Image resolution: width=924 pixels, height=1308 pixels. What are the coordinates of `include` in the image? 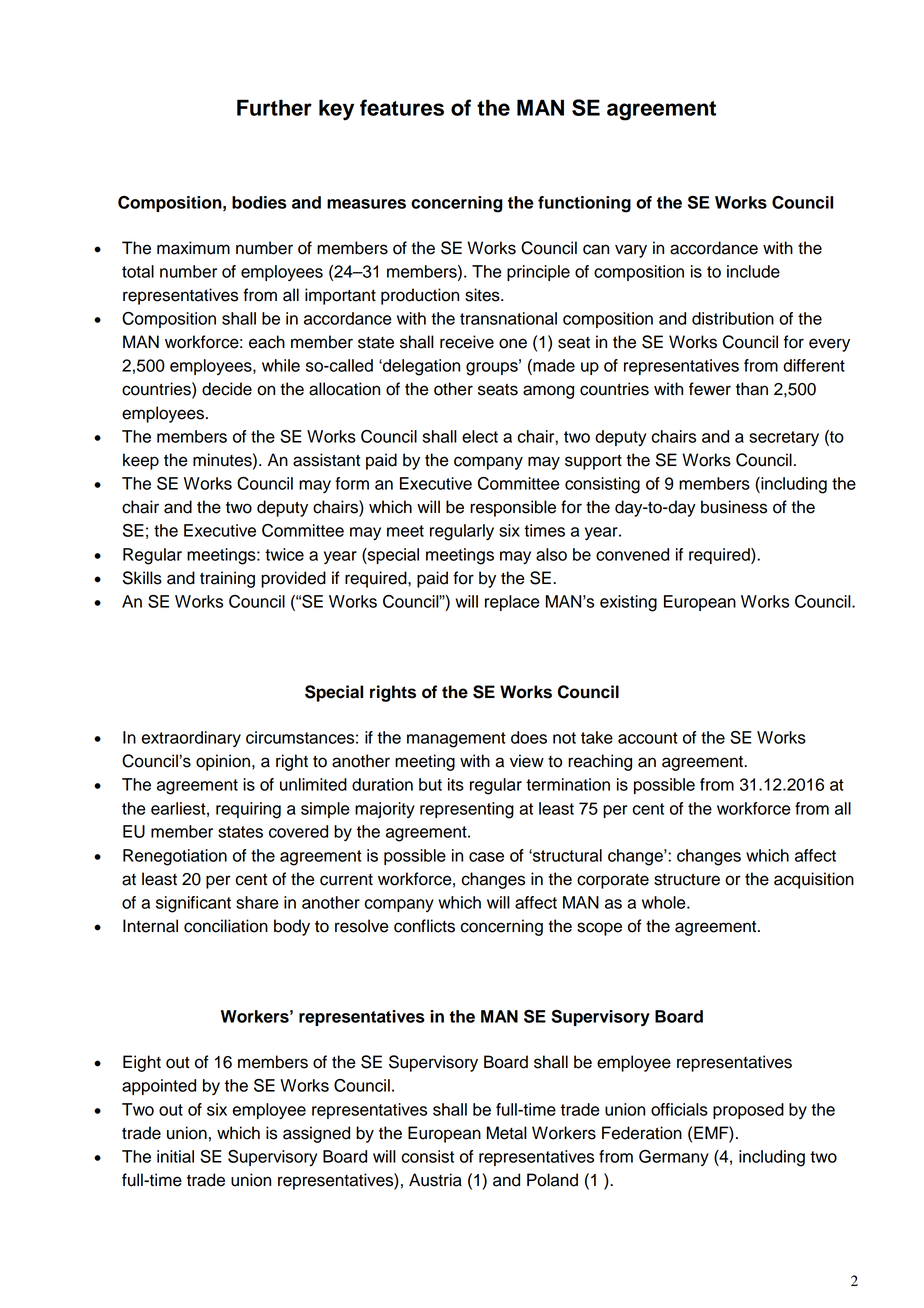 It's located at (753, 271).
